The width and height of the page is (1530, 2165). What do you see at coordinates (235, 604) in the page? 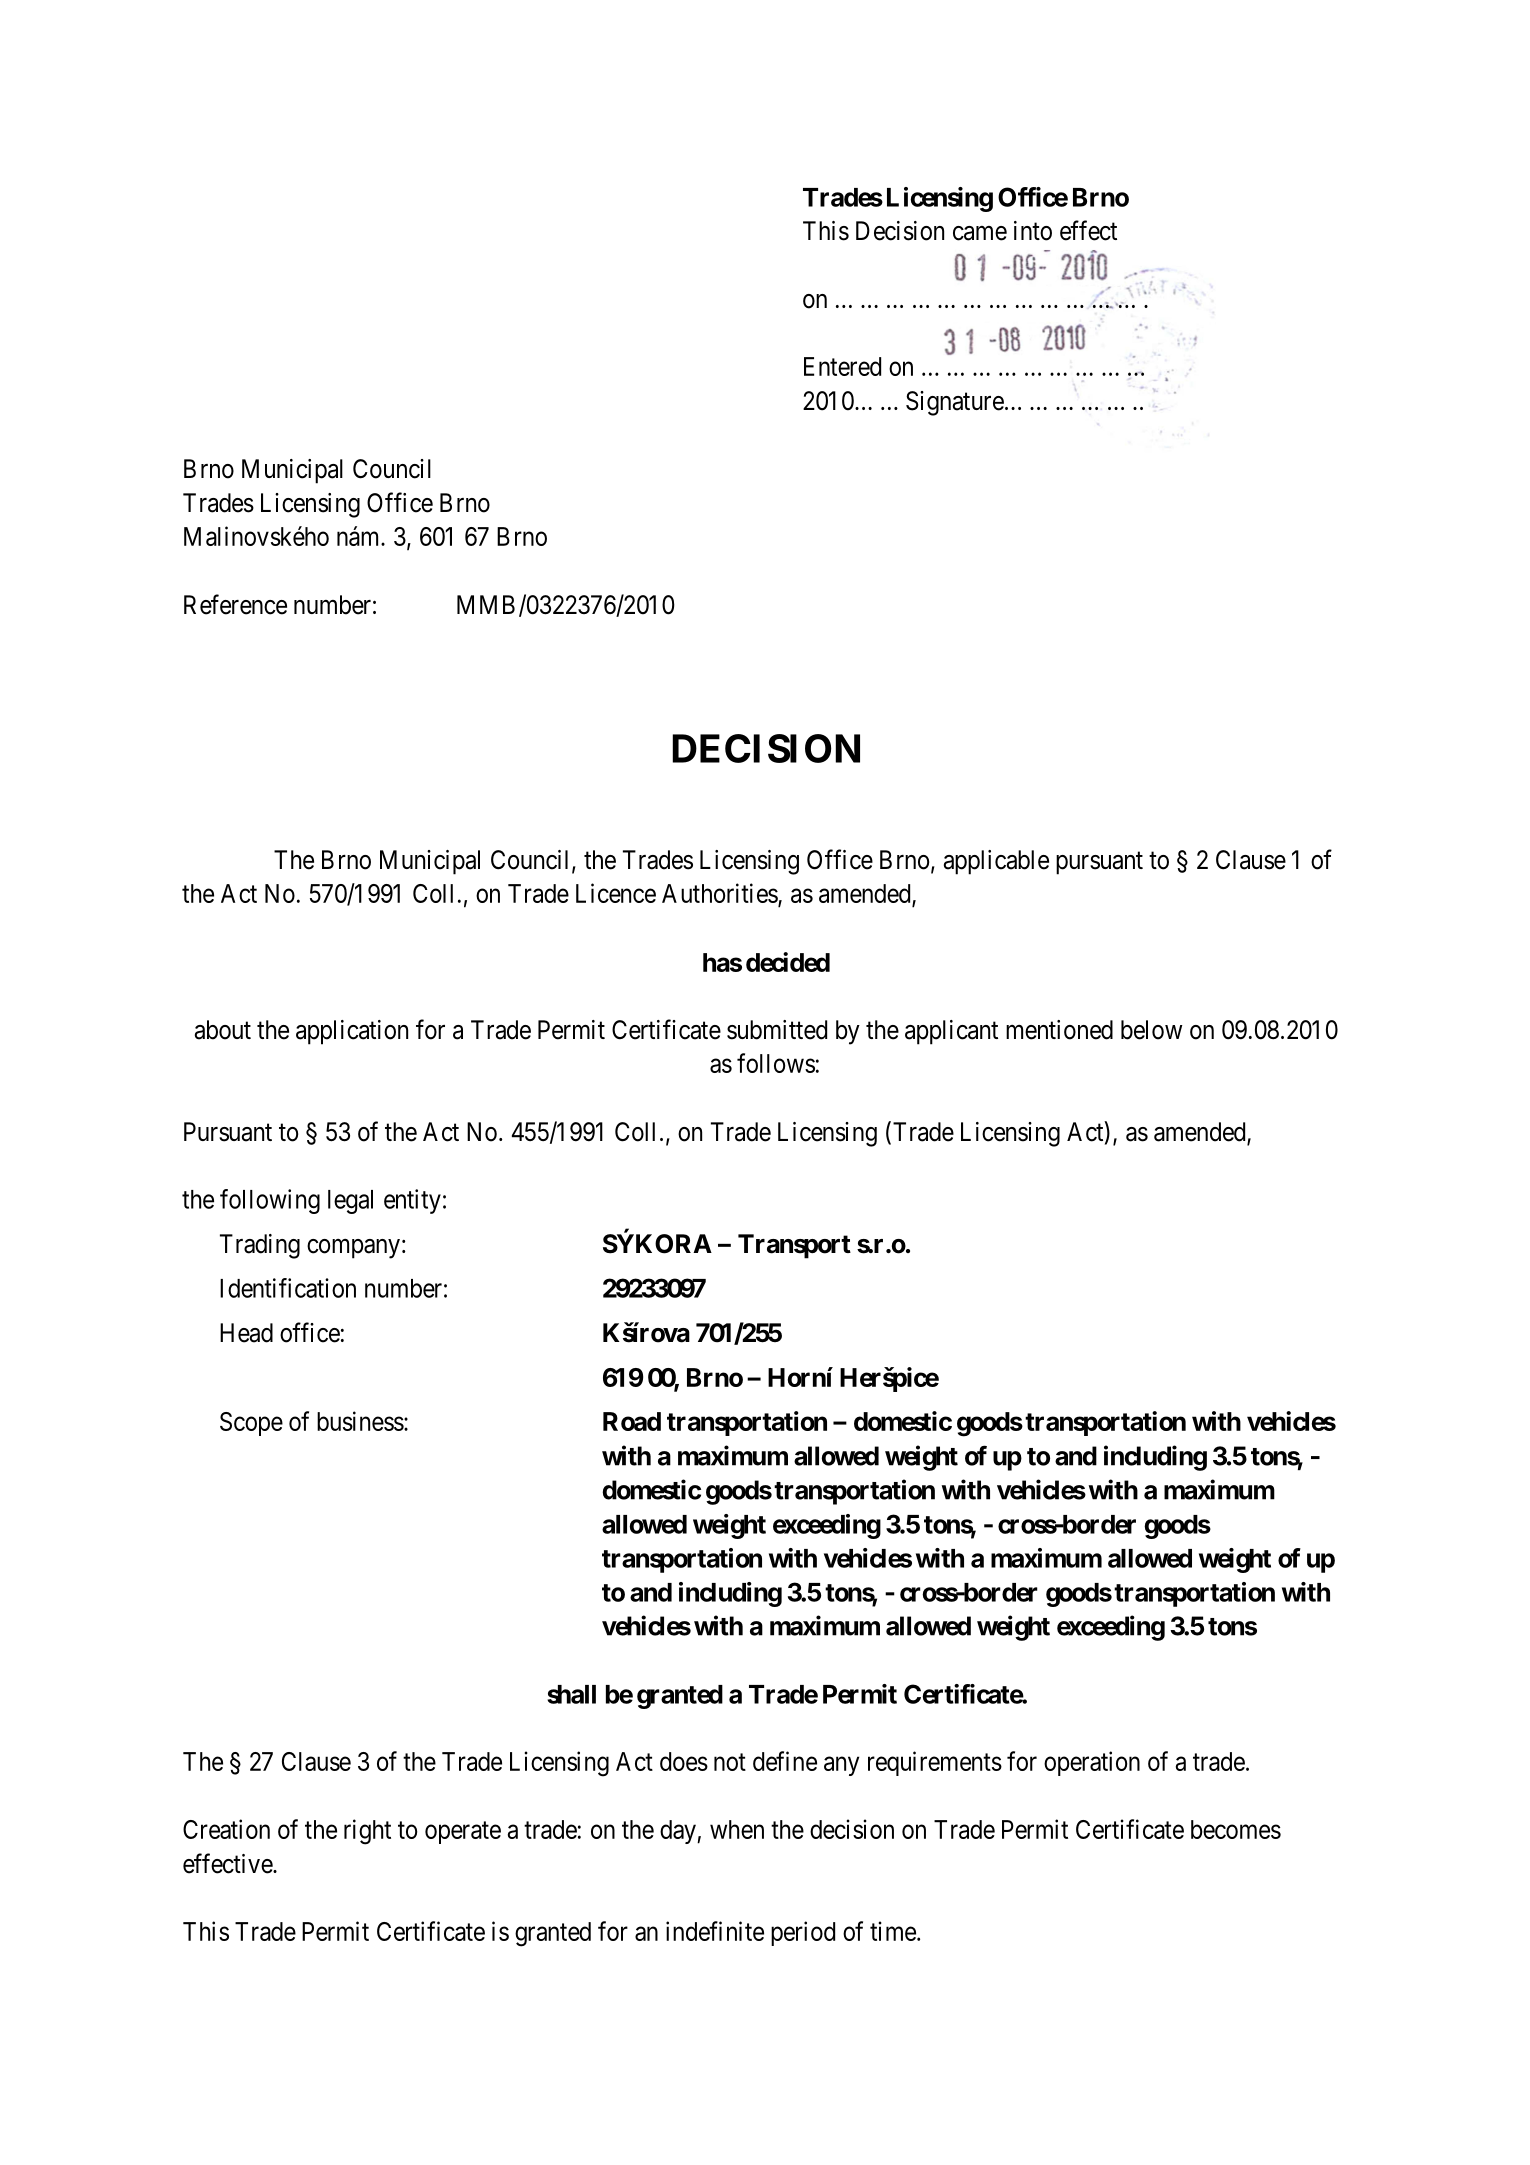
I see `Reference` at bounding box center [235, 604].
